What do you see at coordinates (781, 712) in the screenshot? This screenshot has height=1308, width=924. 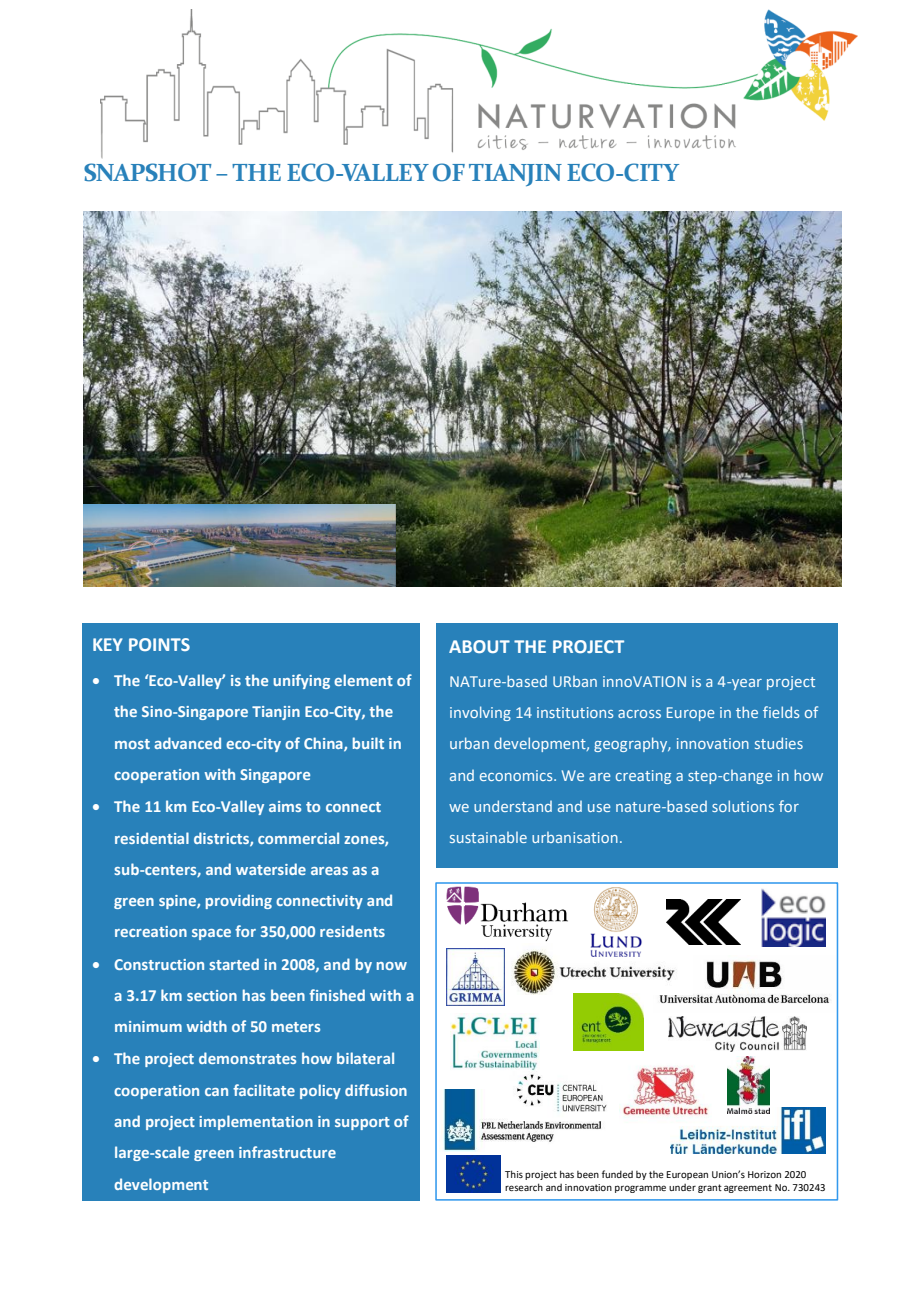 I see `fields` at bounding box center [781, 712].
